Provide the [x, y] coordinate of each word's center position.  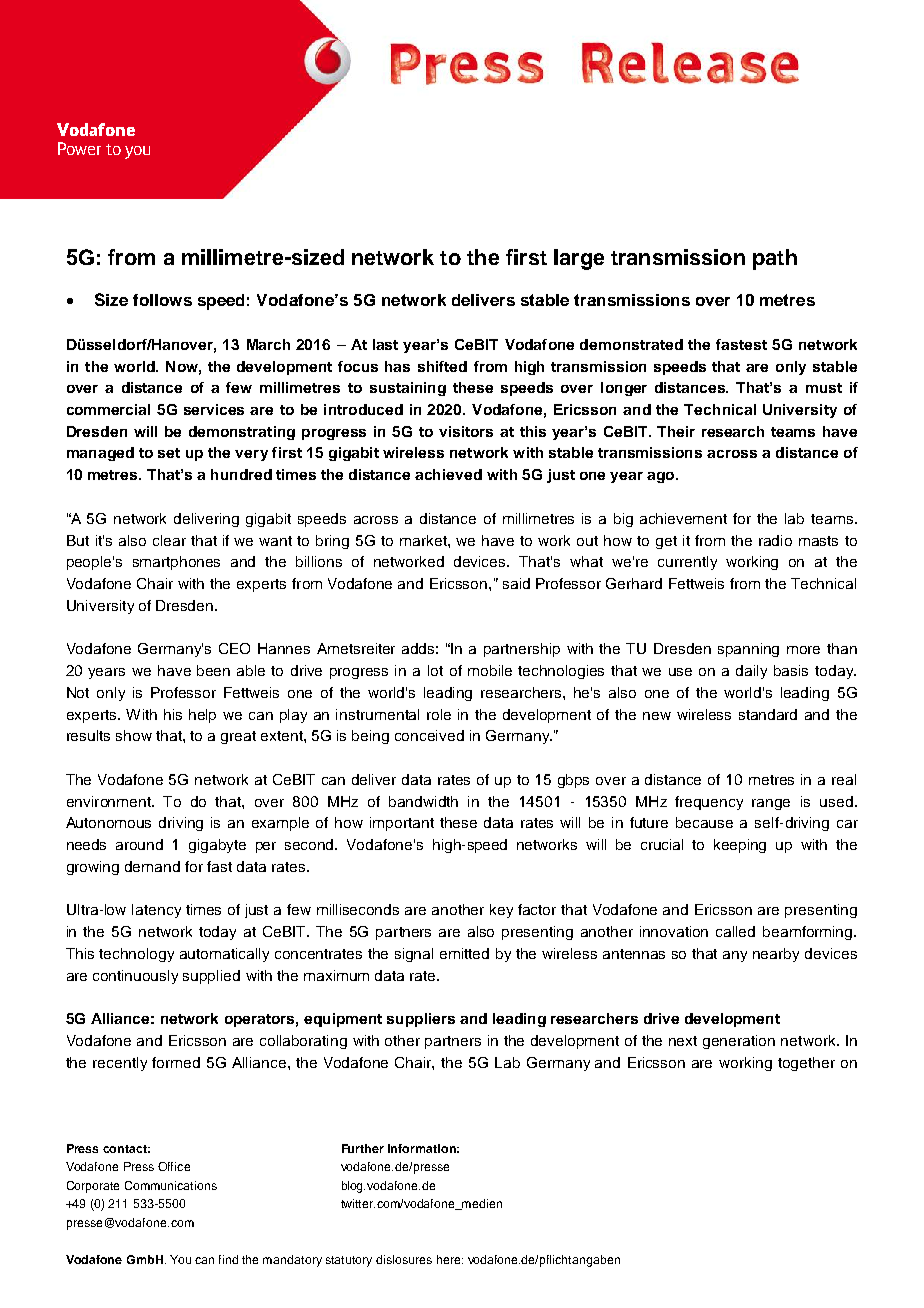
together [806, 1064]
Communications [171, 1185]
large [579, 259]
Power [79, 148]
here [450, 1259]
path [775, 259]
